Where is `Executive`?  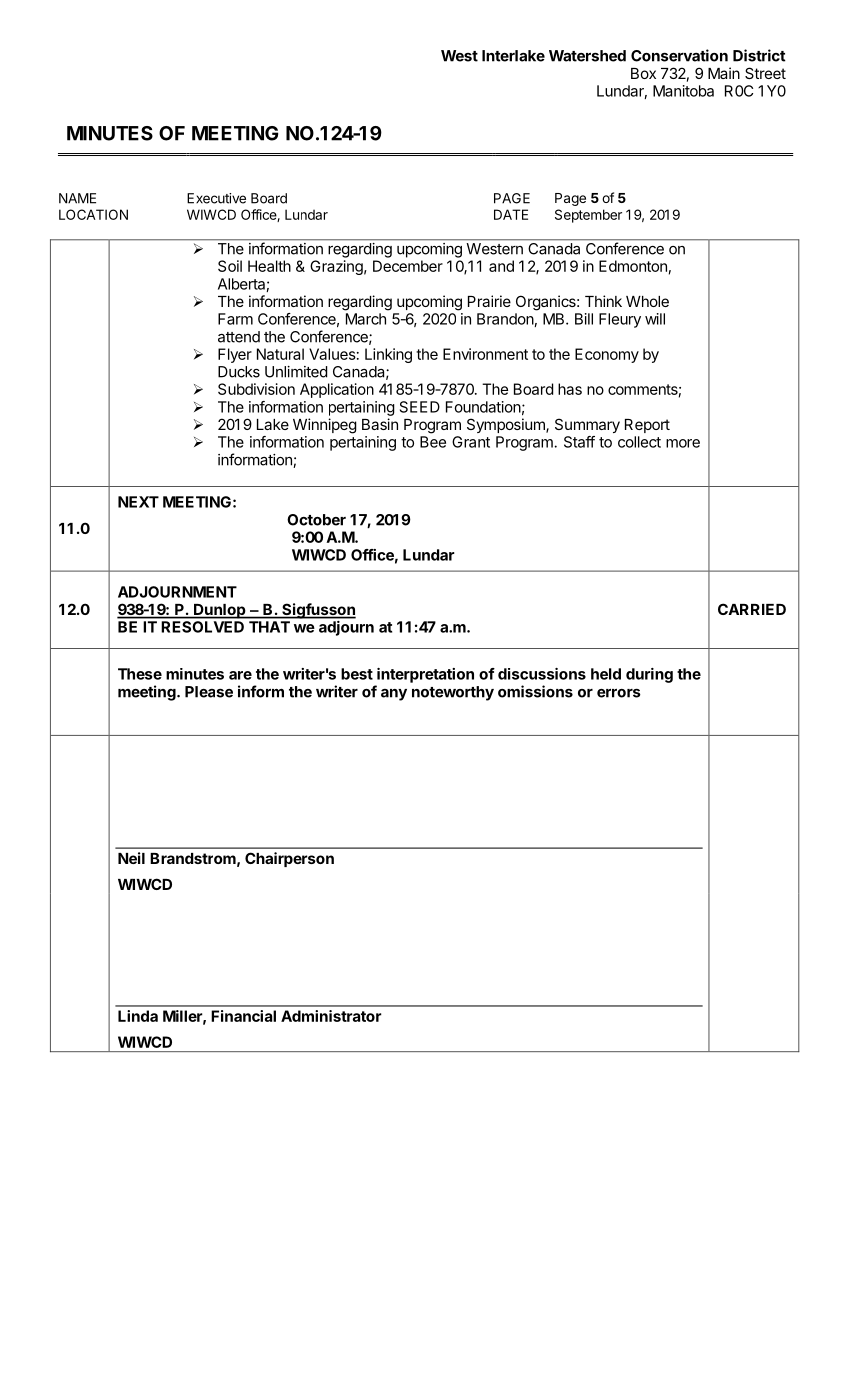 Executive is located at coordinates (216, 198).
